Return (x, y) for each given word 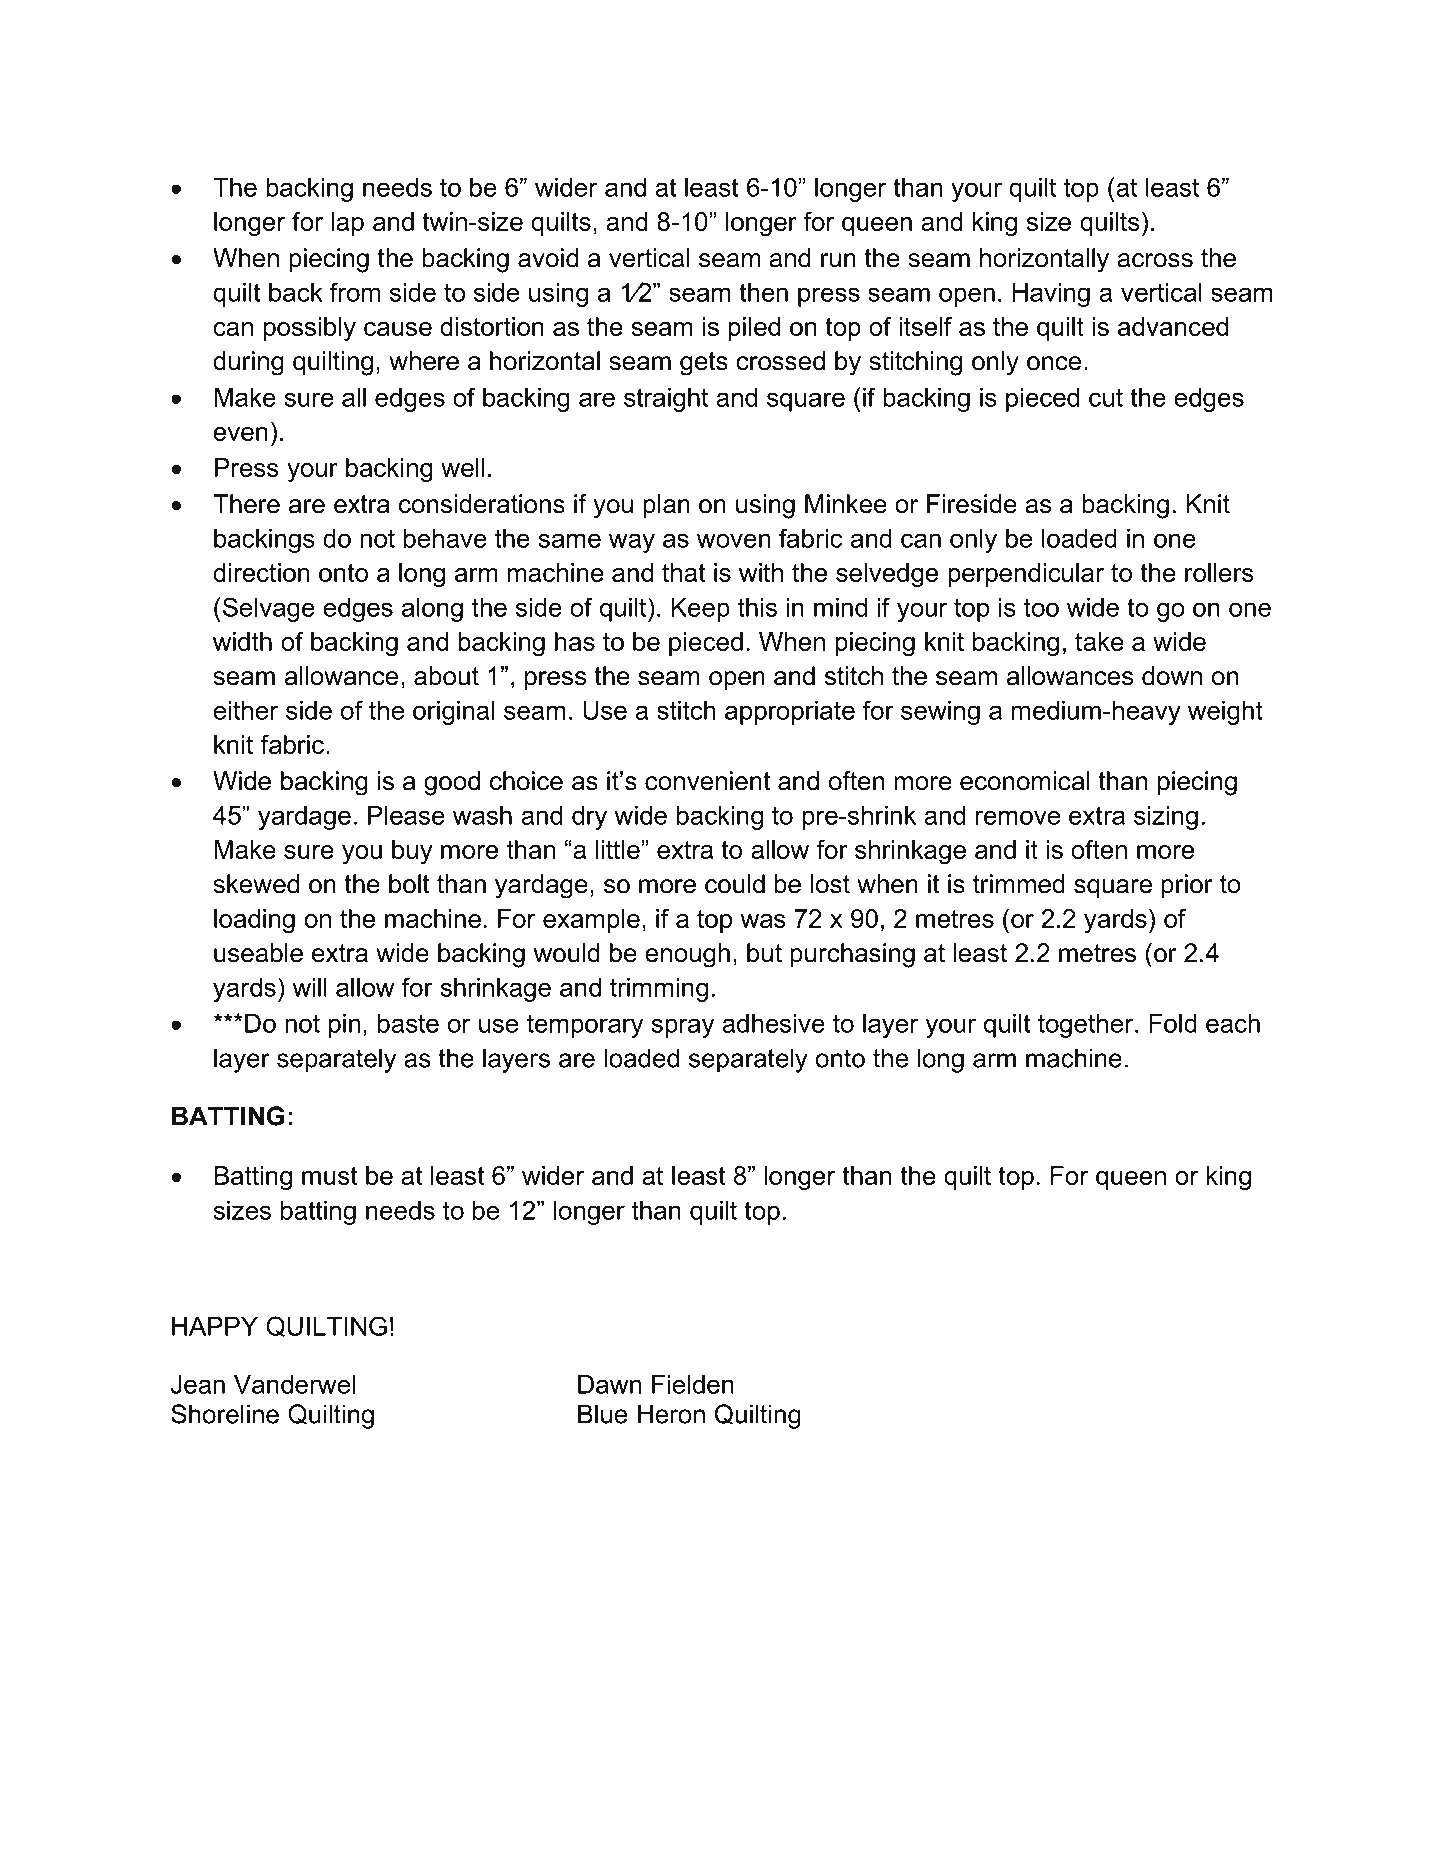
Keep (700, 610)
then (763, 292)
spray (682, 1028)
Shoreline (225, 1414)
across (1155, 260)
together (1087, 1026)
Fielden (693, 1384)
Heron (671, 1414)
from (355, 292)
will (309, 987)
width (242, 641)
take (1099, 641)
